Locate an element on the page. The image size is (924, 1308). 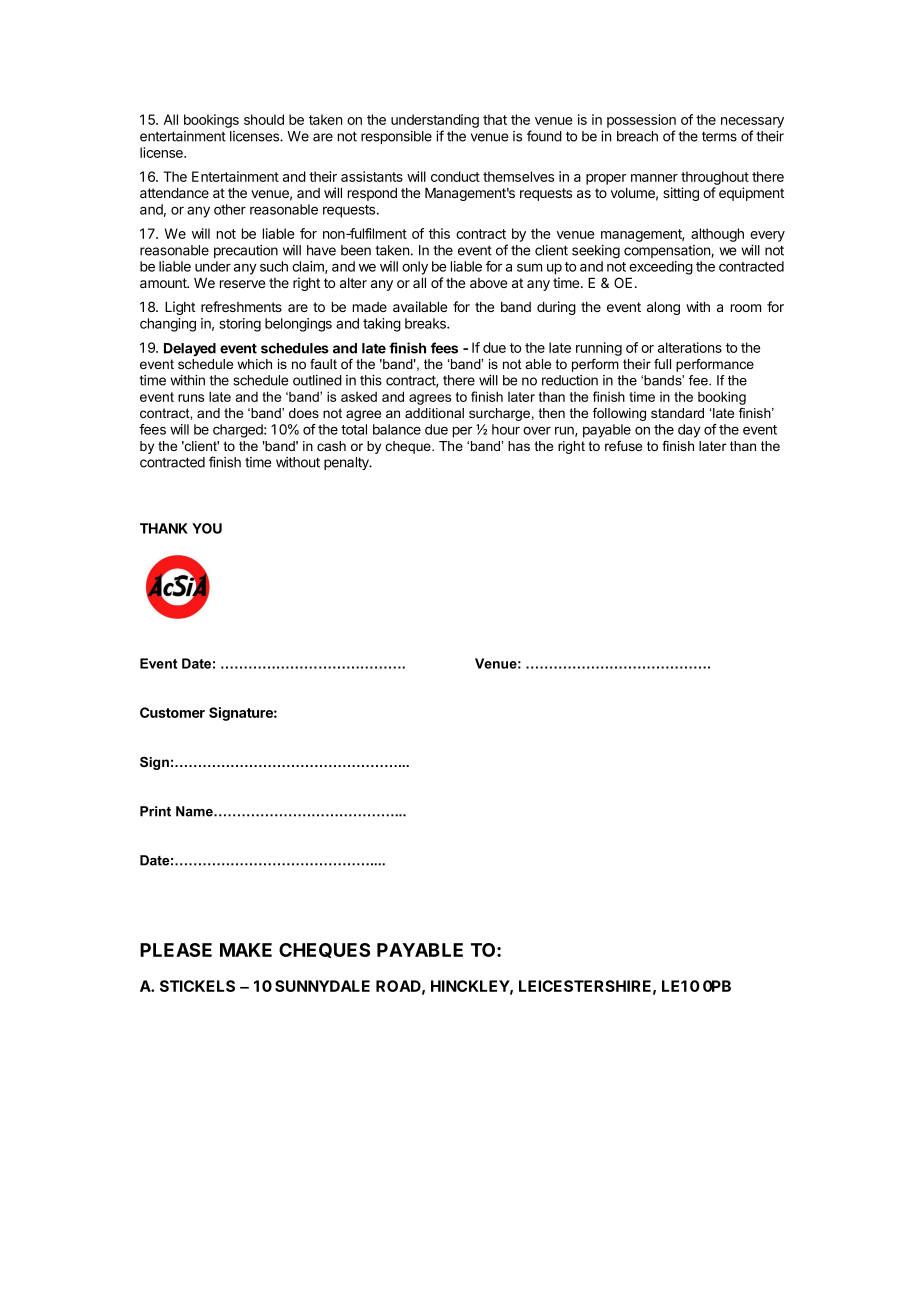
Name is located at coordinates (195, 811).
